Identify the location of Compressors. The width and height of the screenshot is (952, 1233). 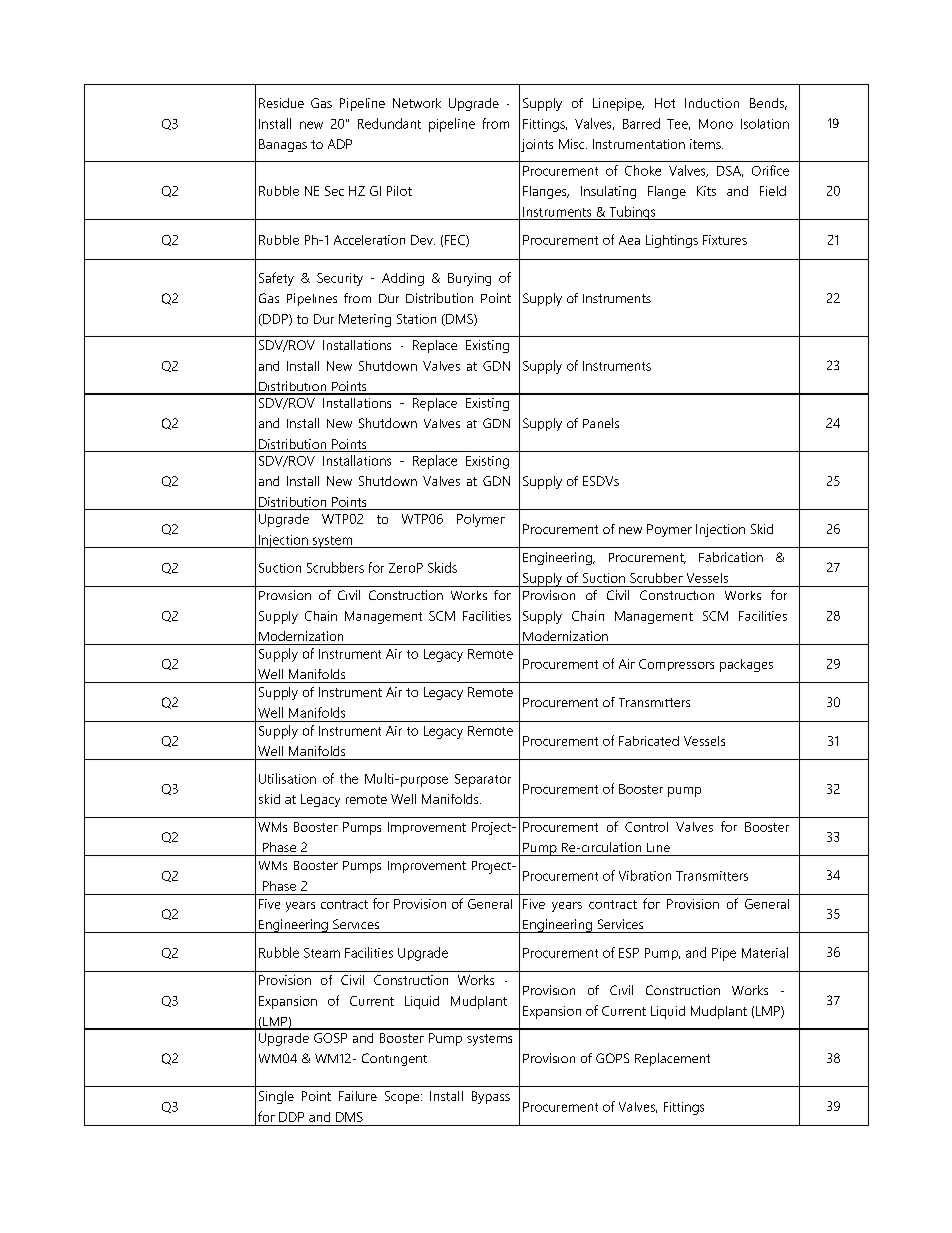
(676, 665).
